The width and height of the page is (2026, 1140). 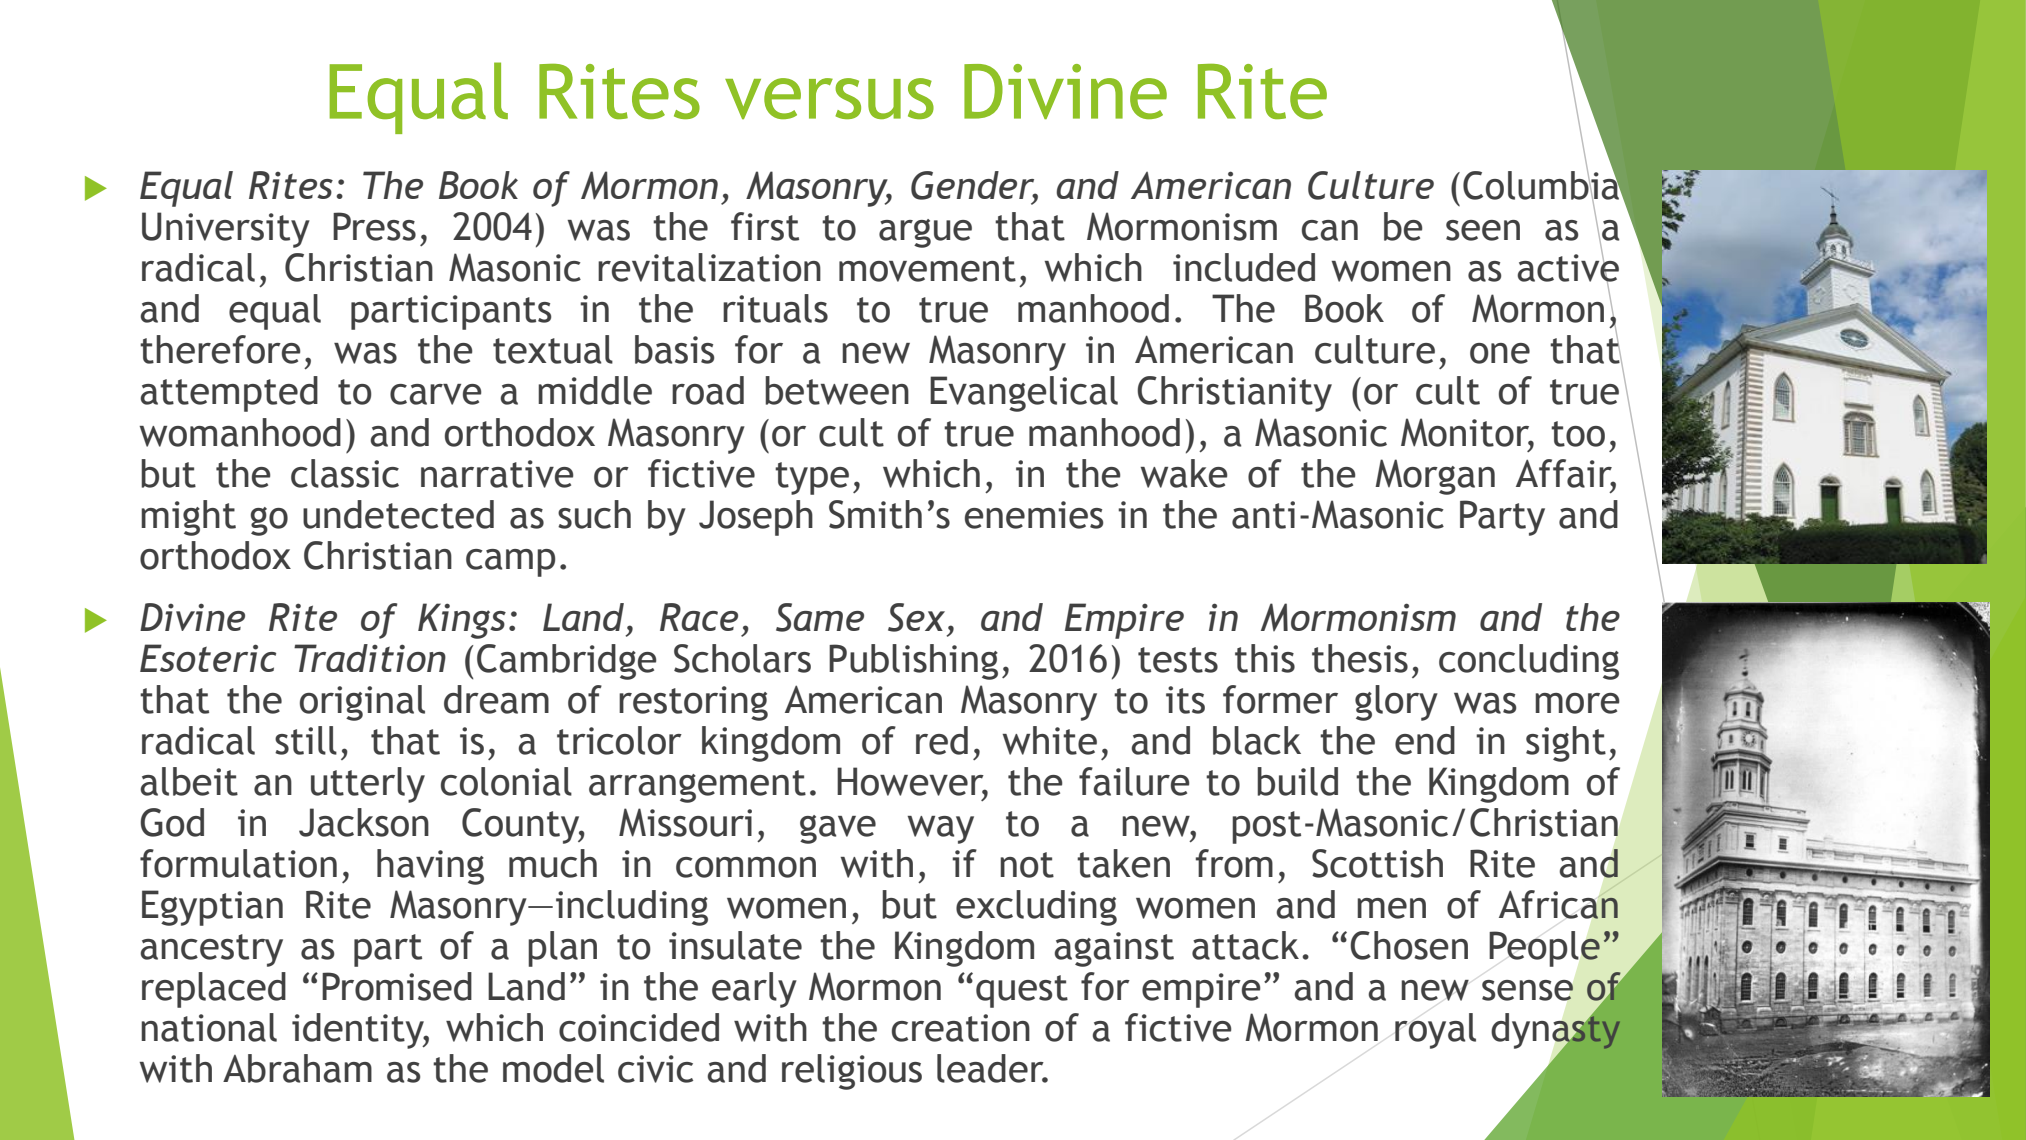 What do you see at coordinates (829, 98) in the page?
I see `versus` at bounding box center [829, 98].
